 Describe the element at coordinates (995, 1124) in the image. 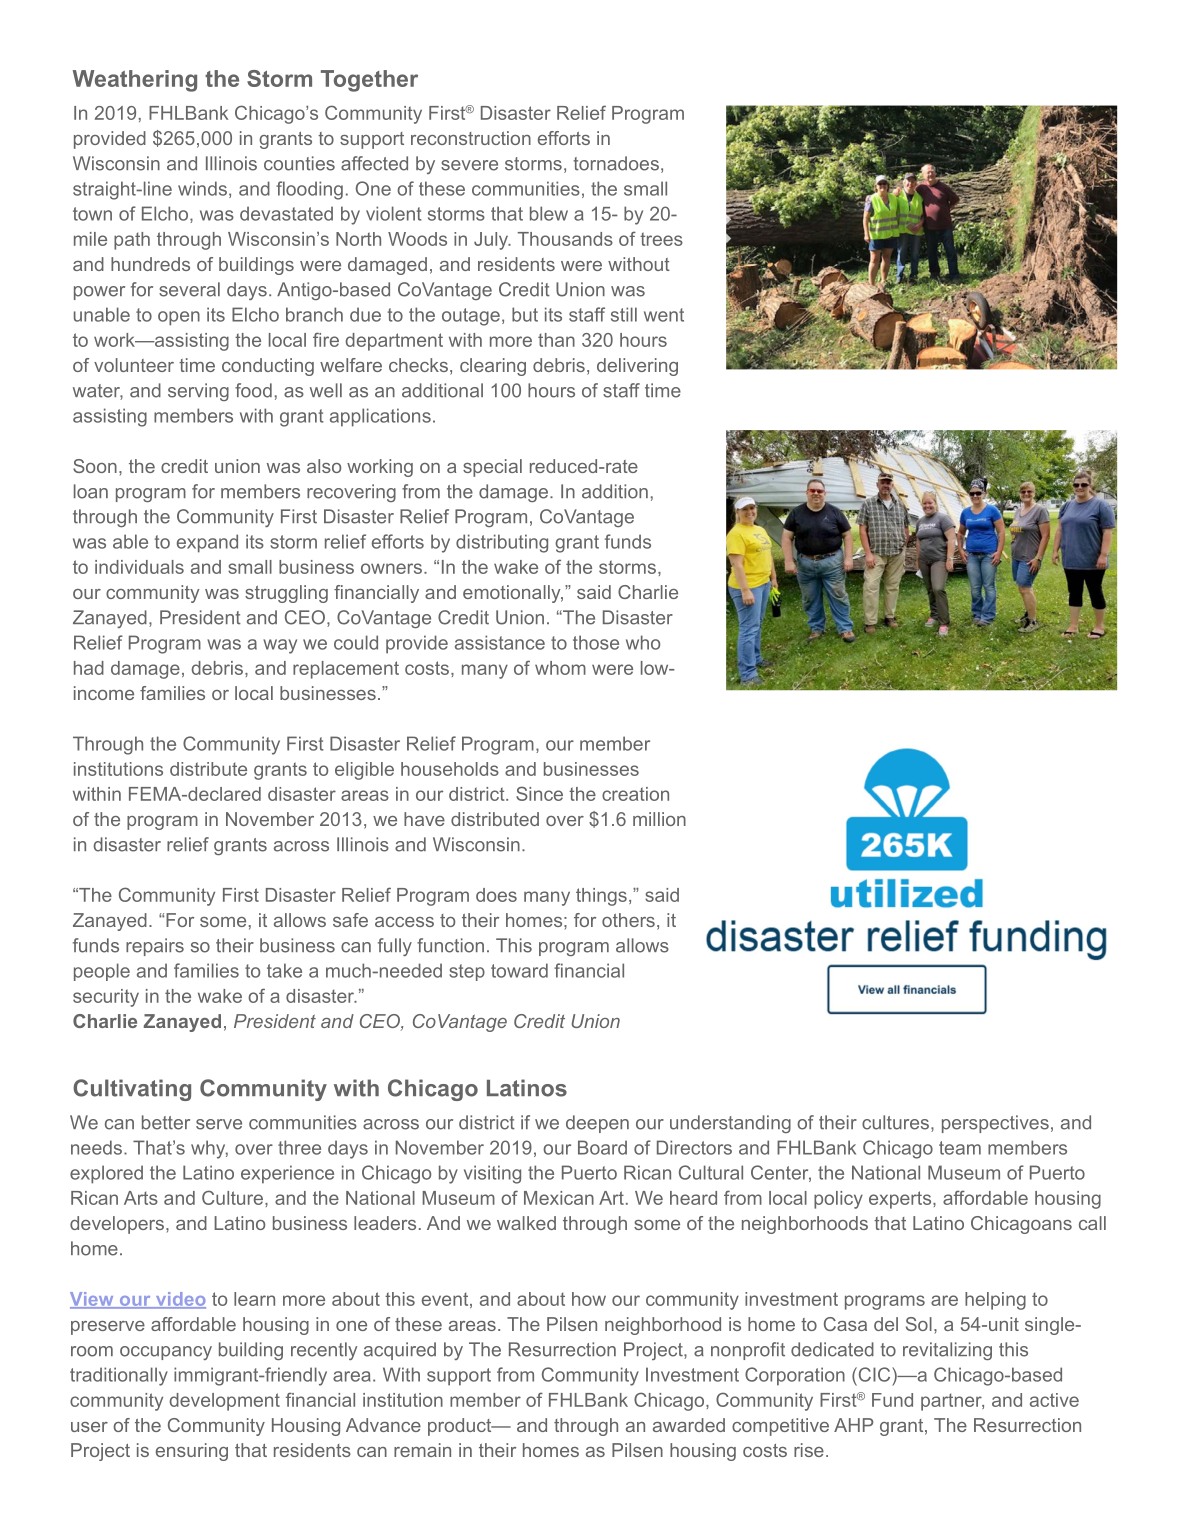

I see `perspectives` at that location.
